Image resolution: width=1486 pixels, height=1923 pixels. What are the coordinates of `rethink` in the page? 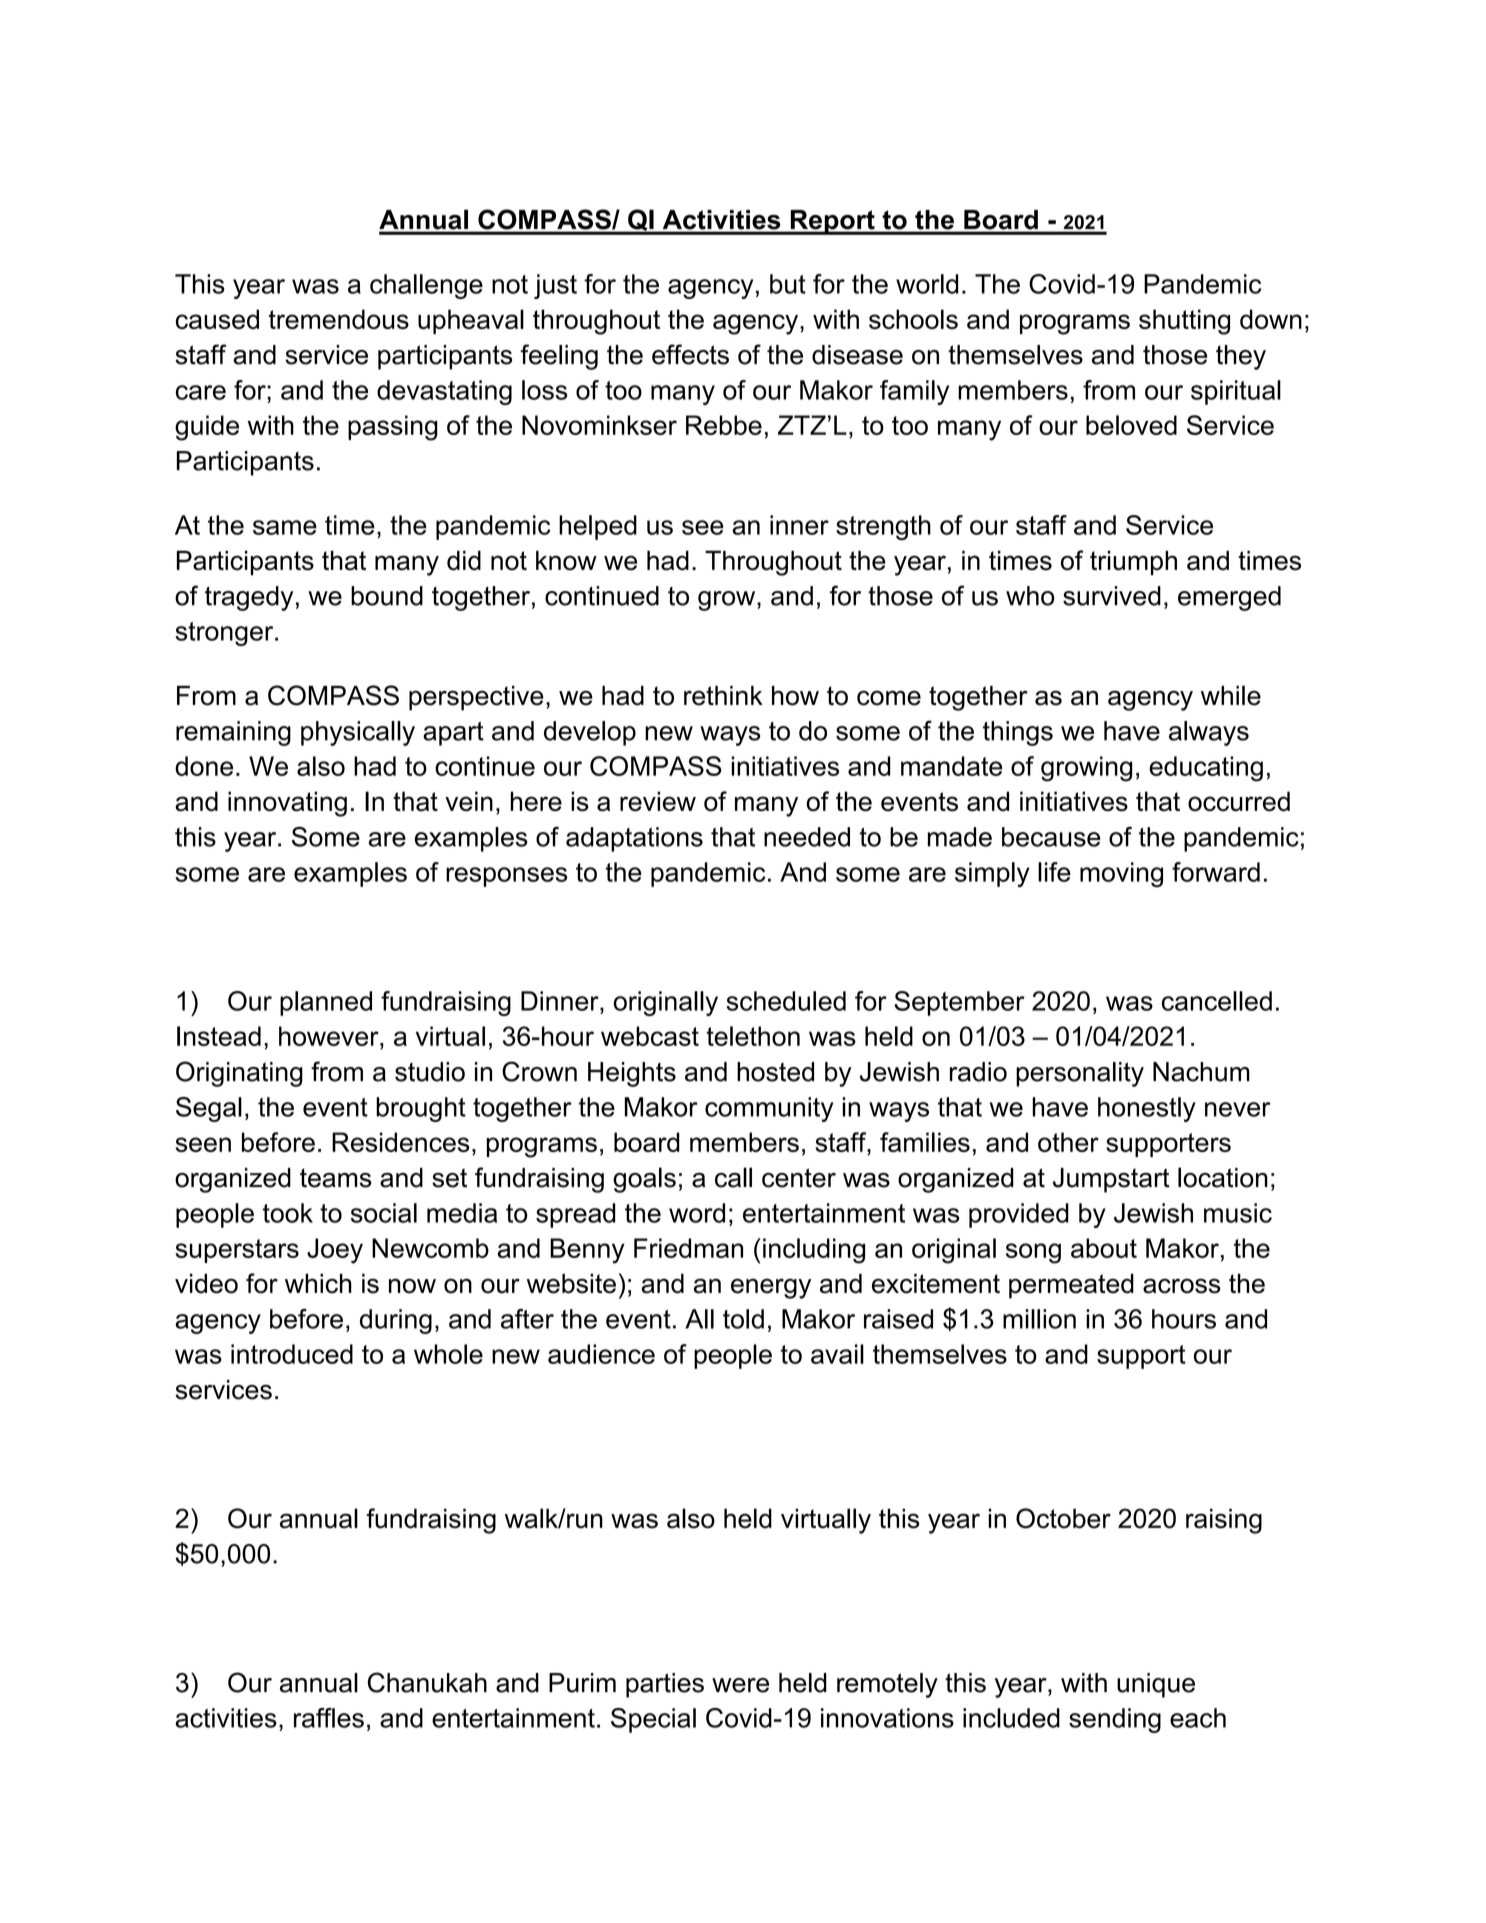 It's located at (723, 696).
